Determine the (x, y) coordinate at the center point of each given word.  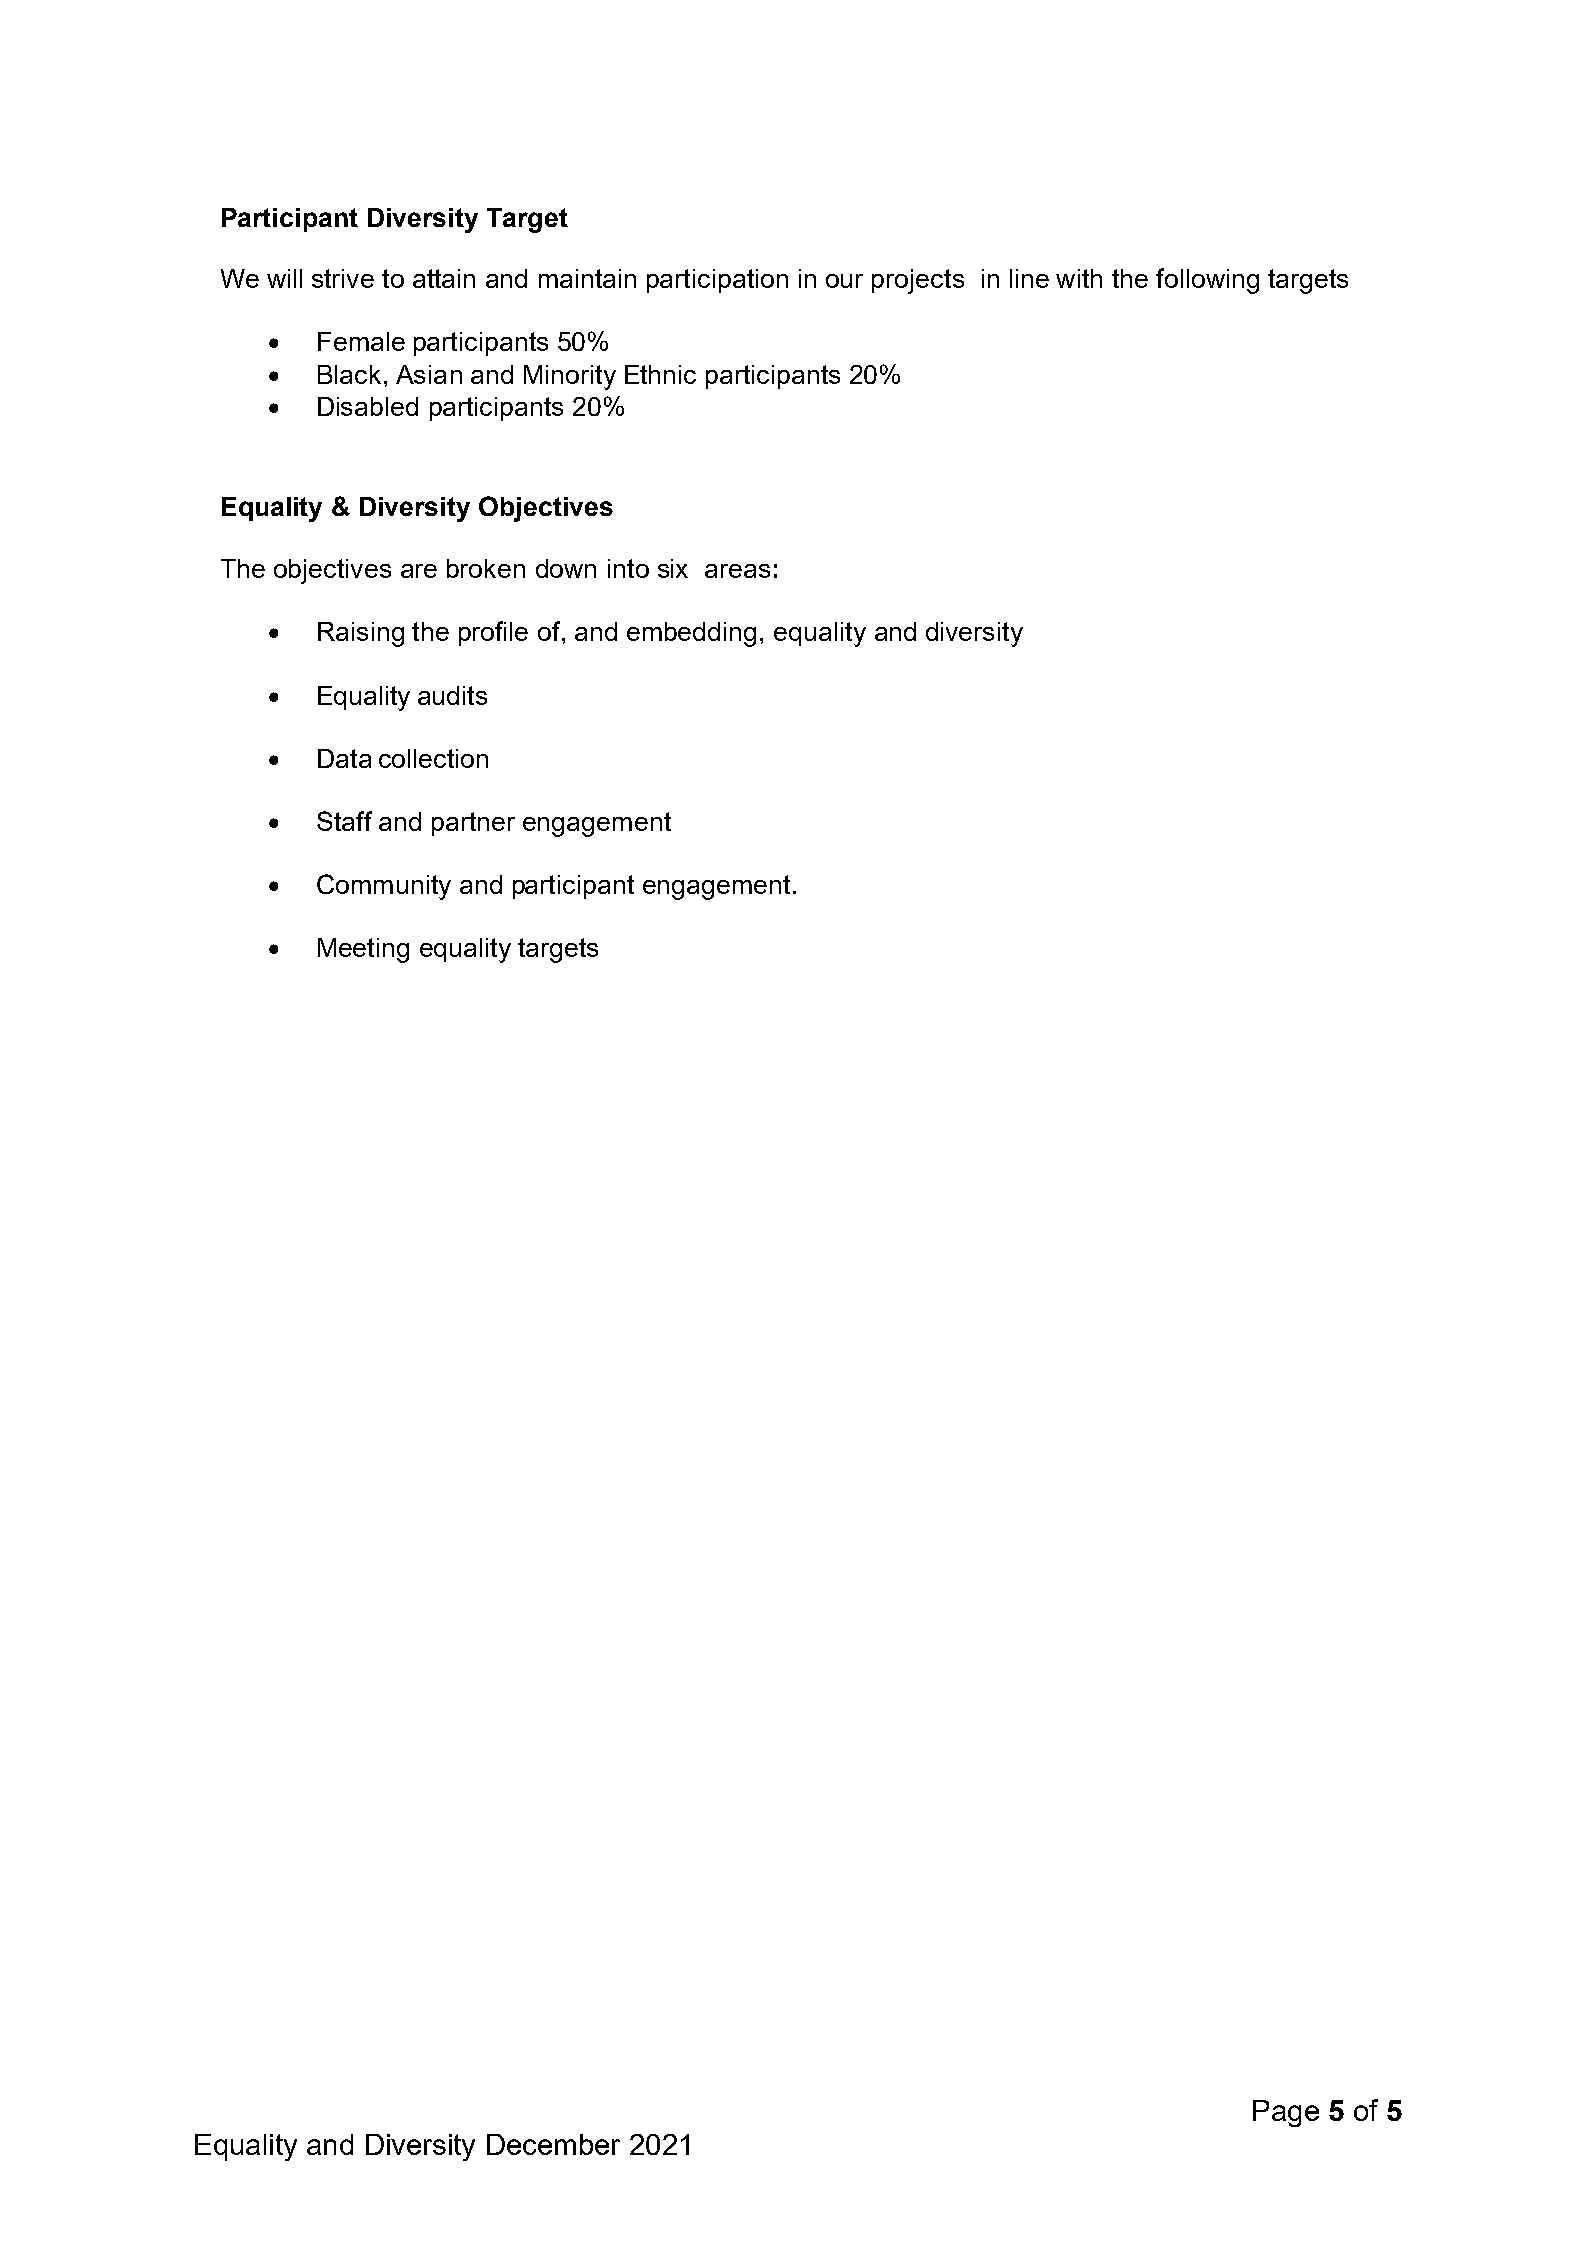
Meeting (363, 950)
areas (737, 571)
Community (384, 887)
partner (473, 824)
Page (1286, 2113)
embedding (691, 634)
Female (361, 341)
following (1207, 281)
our (844, 281)
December (553, 2144)
